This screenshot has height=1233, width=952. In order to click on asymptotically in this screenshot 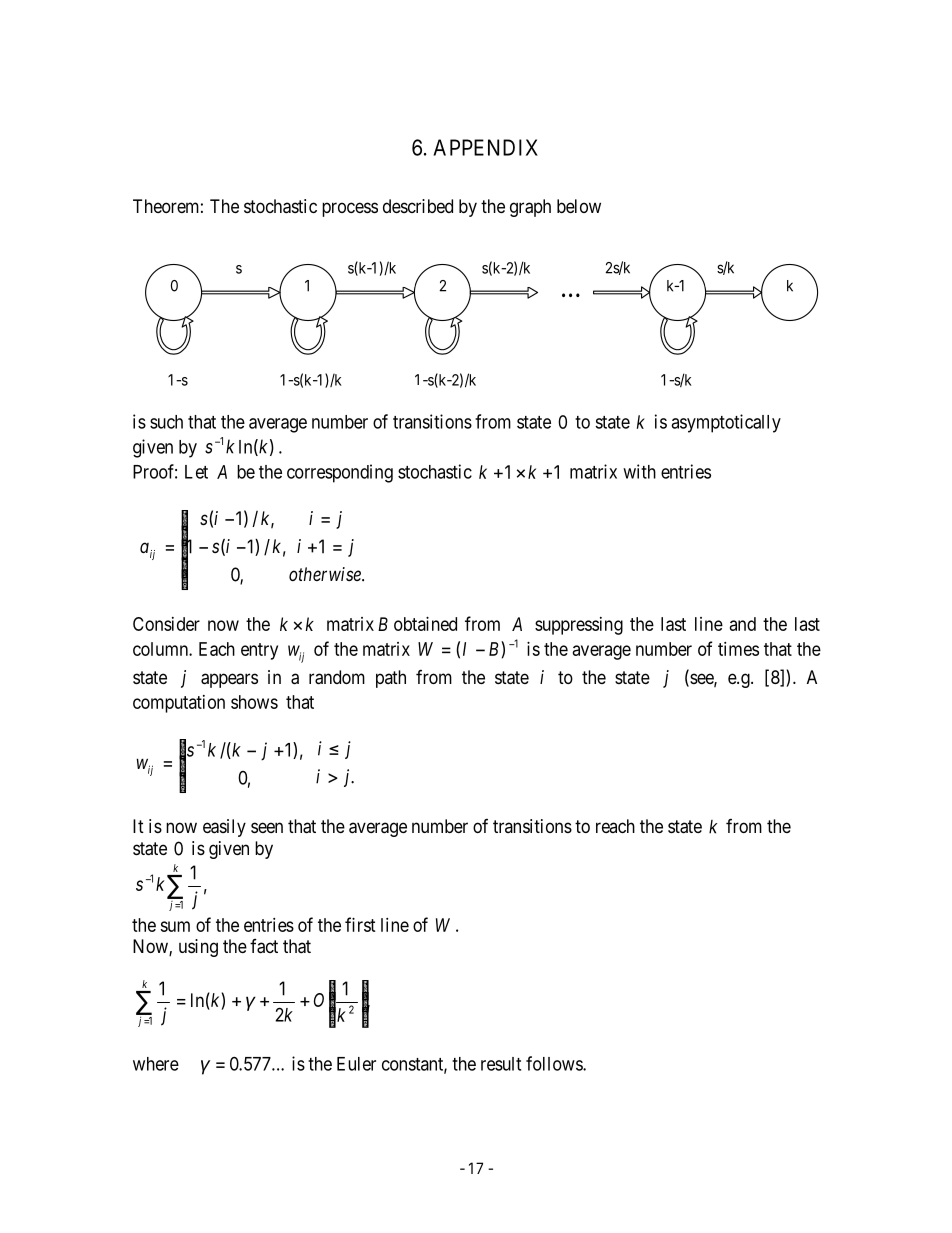, I will do `click(726, 423)`.
